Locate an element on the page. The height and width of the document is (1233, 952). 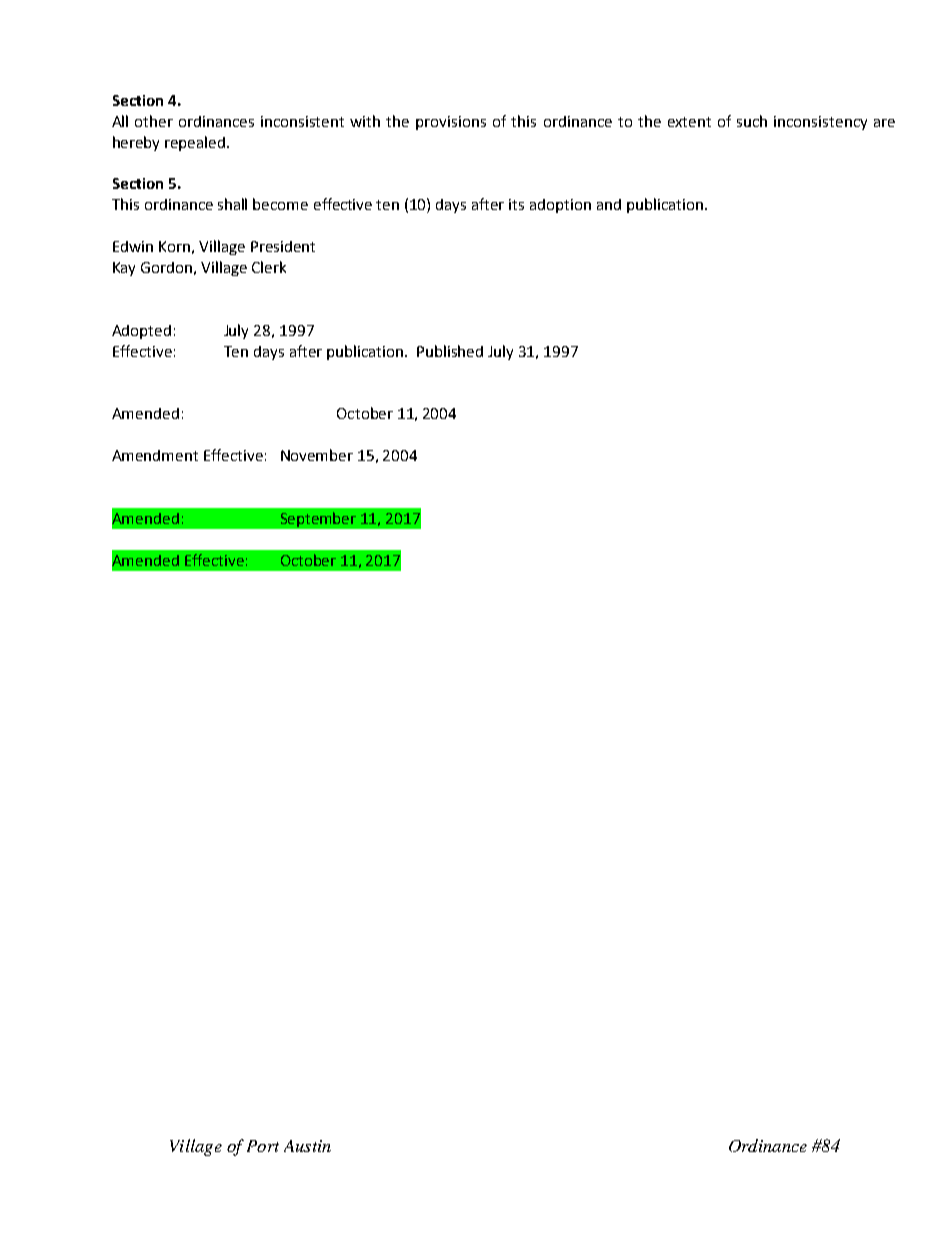
November is located at coordinates (317, 455).
